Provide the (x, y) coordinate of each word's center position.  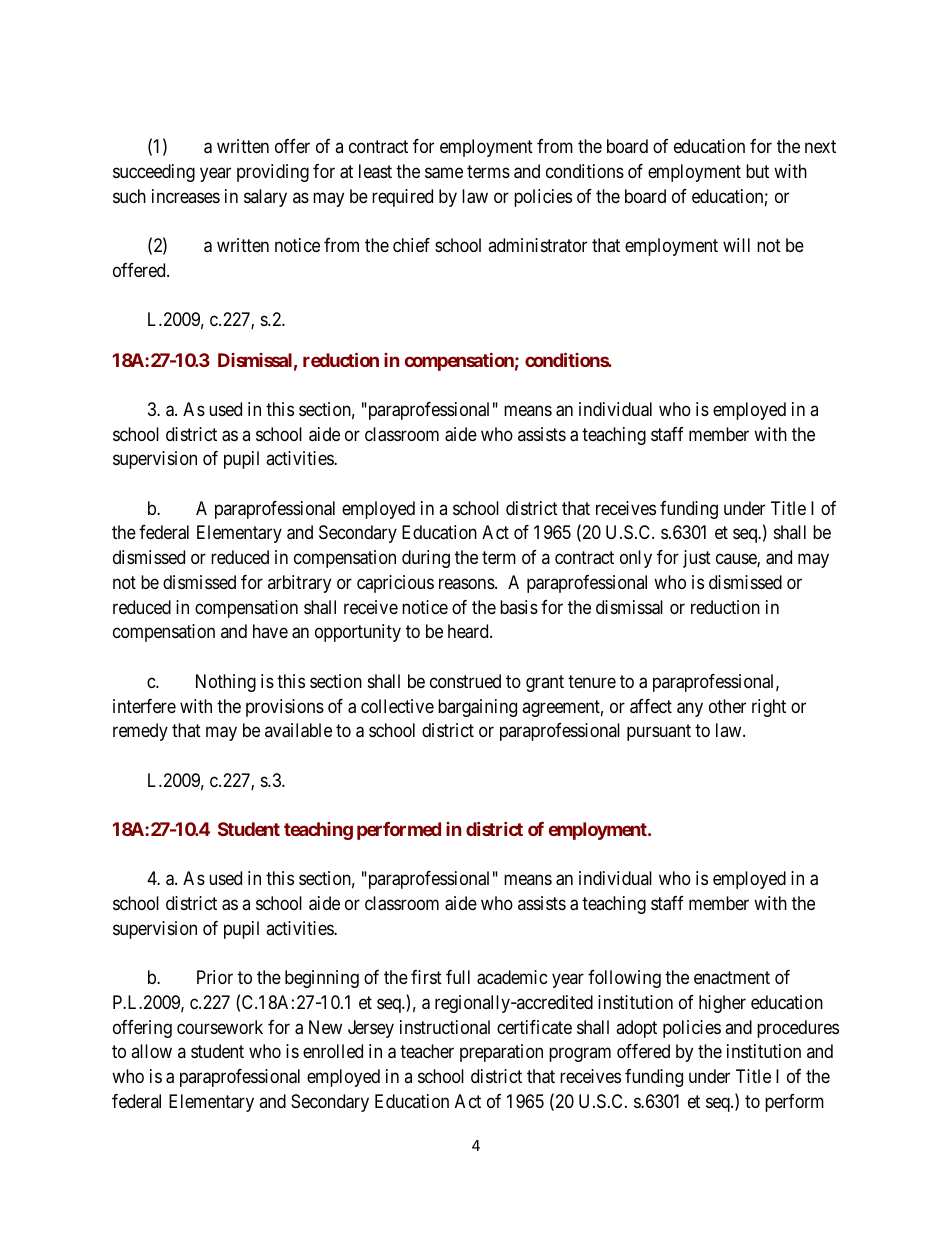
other (727, 706)
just (697, 559)
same (444, 173)
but (757, 171)
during (426, 559)
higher (722, 1004)
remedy (140, 732)
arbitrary (299, 584)
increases (186, 196)
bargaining (477, 708)
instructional (445, 1027)
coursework (220, 1027)
